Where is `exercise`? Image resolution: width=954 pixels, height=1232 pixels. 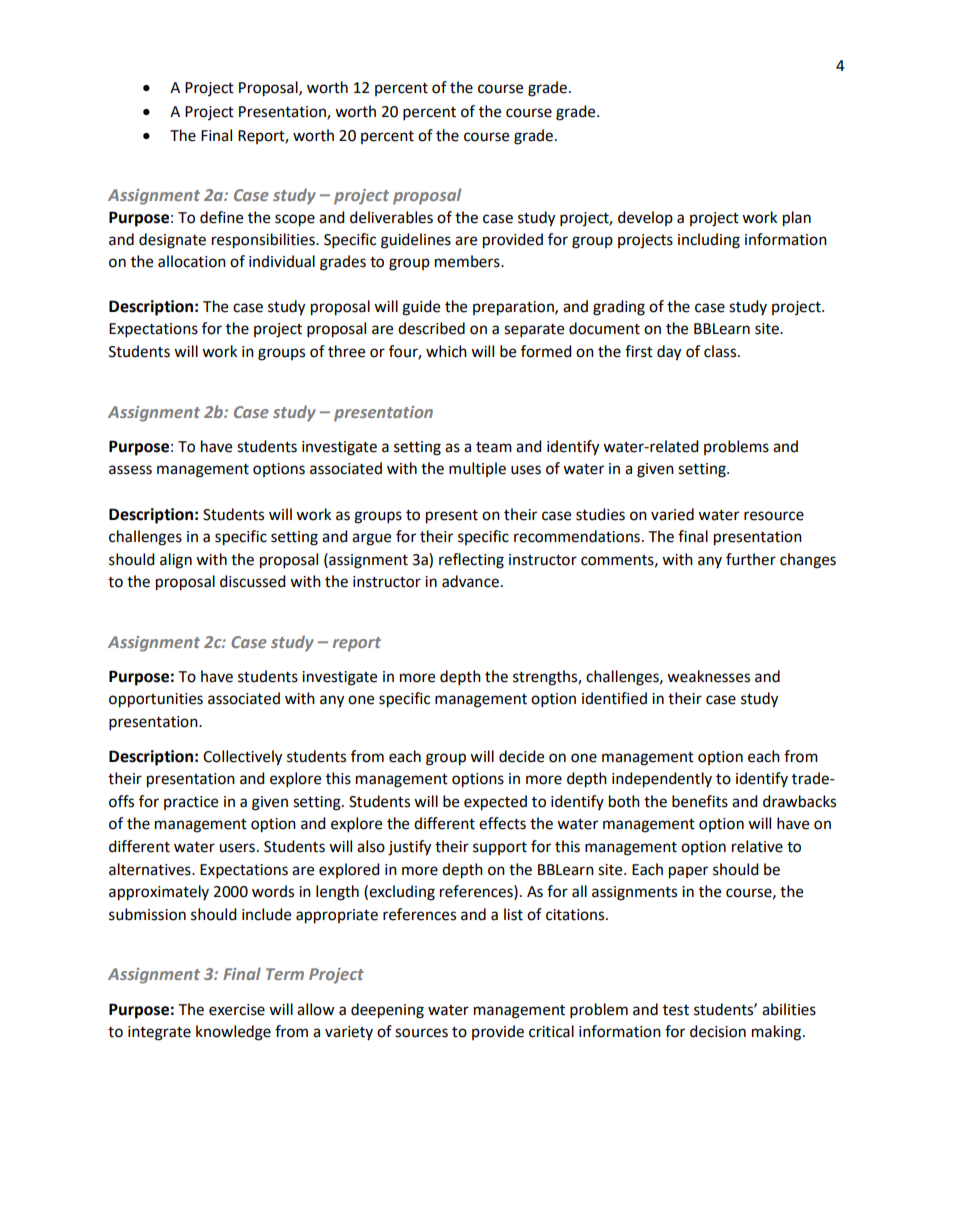
exercise is located at coordinates (237, 1010).
